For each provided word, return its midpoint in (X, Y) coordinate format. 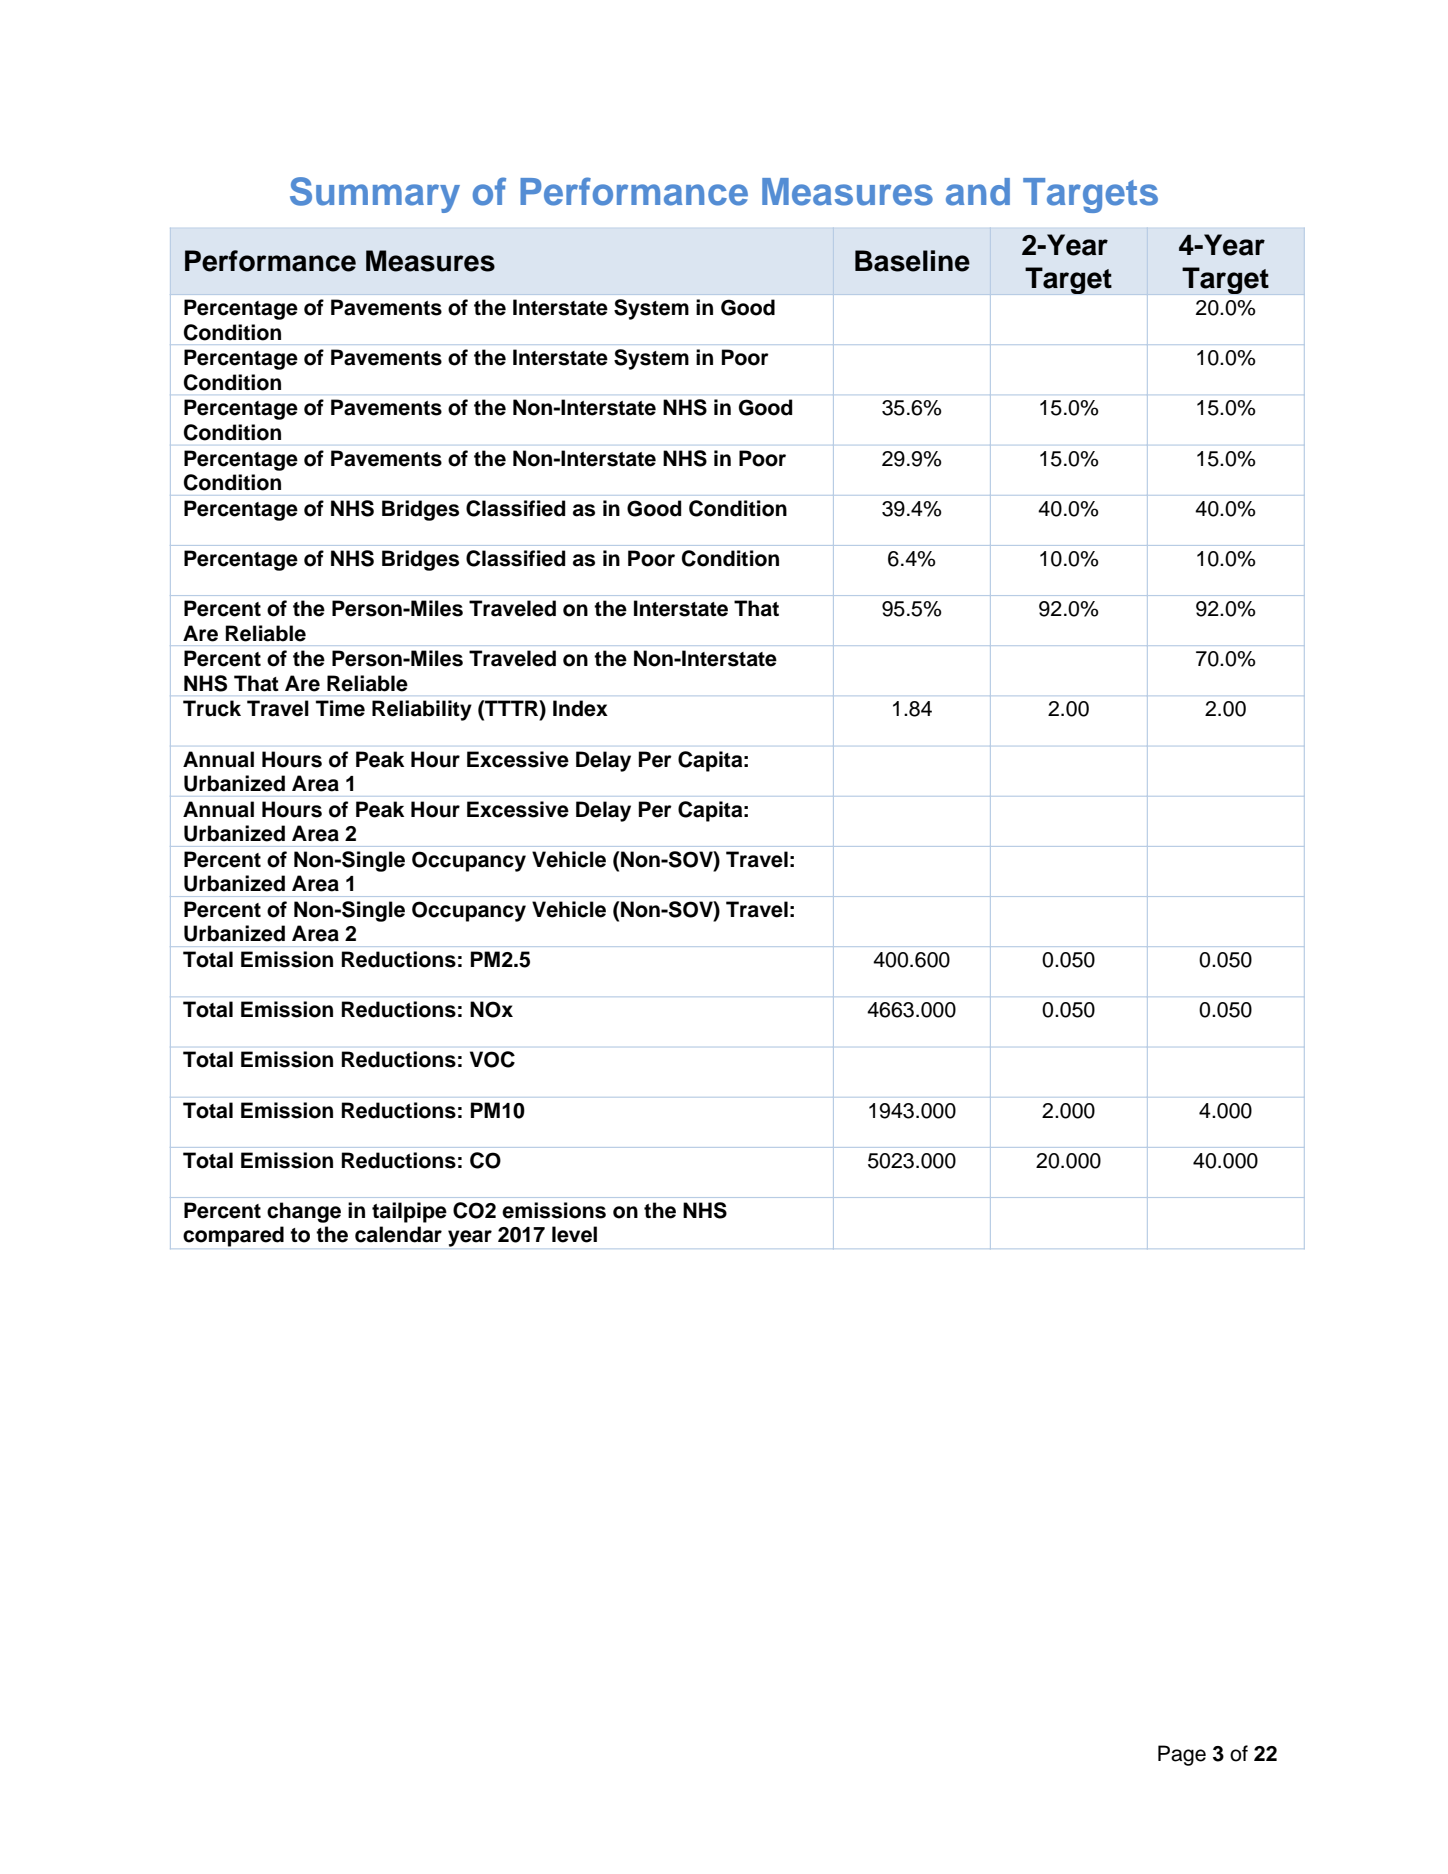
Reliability (422, 710)
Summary (375, 195)
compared (233, 1236)
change (304, 1212)
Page (1182, 1755)
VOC (492, 1059)
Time (340, 708)
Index (580, 708)
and (978, 192)
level (574, 1234)
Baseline (912, 261)
